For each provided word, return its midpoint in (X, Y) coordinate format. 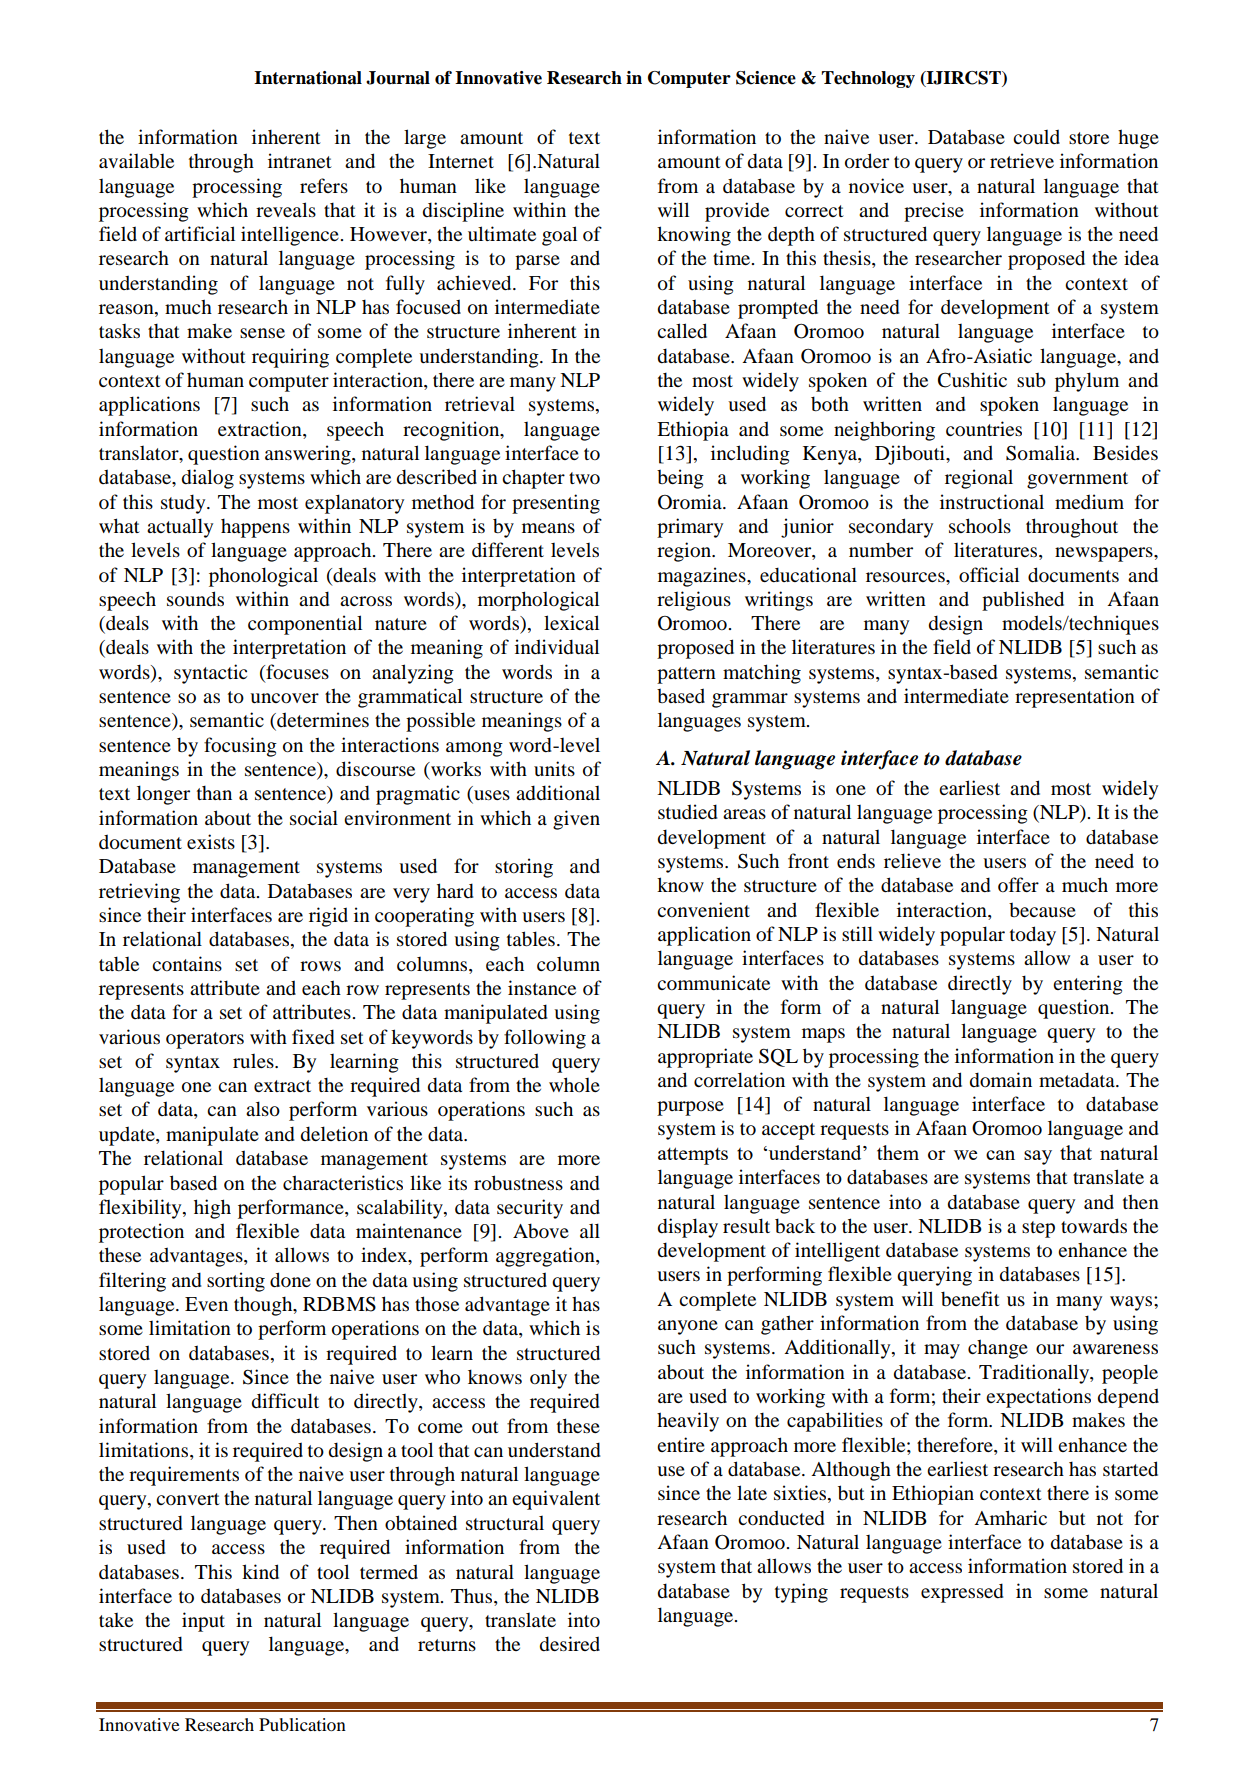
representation (1075, 698)
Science (766, 78)
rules (254, 1061)
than (214, 793)
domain (1001, 1079)
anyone (688, 1327)
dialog (208, 479)
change (998, 1349)
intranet (300, 160)
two (584, 478)
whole (574, 1084)
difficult (285, 1400)
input (203, 1622)
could (1036, 136)
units (554, 768)
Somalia (1042, 453)
